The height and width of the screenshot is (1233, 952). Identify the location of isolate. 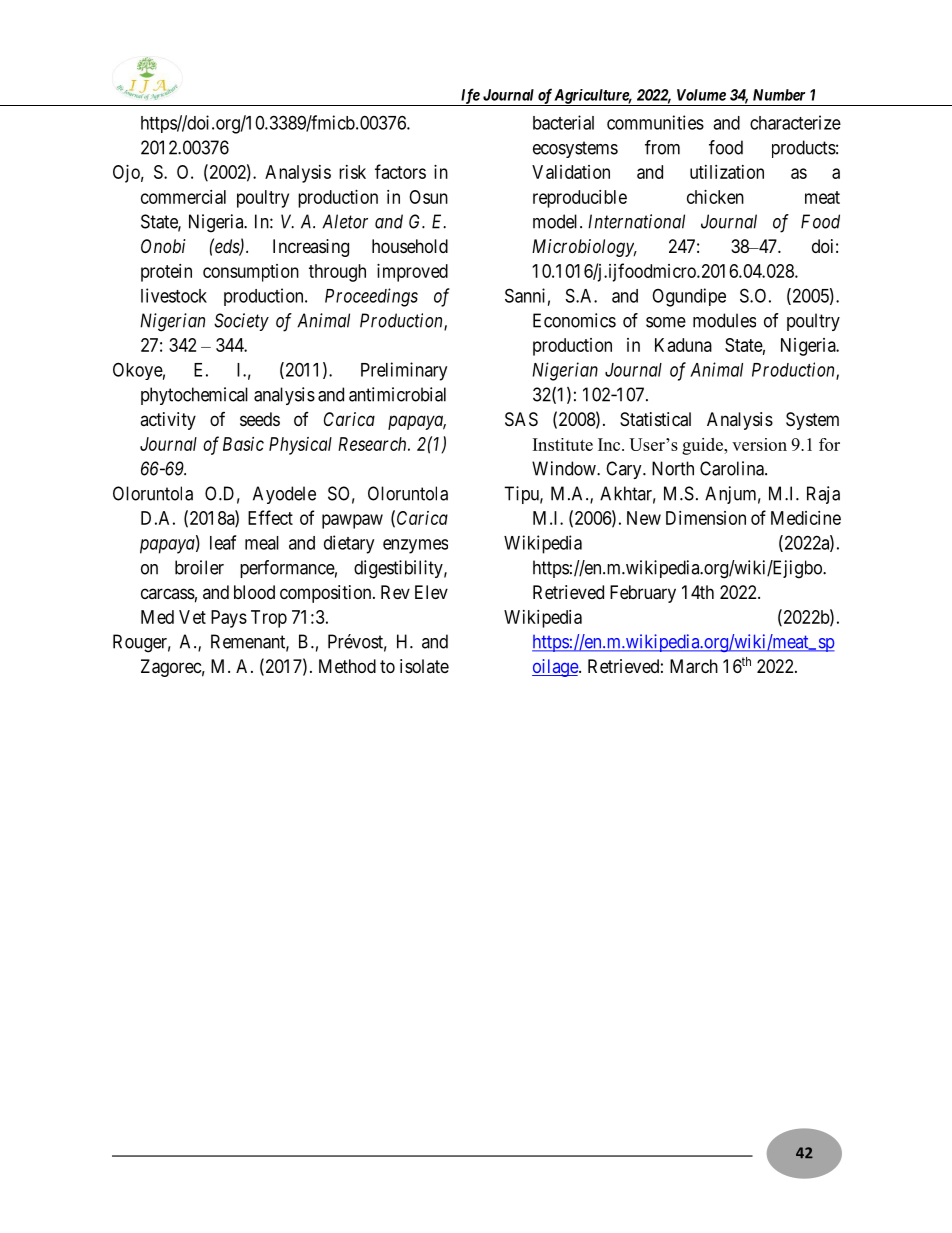
(424, 666).
